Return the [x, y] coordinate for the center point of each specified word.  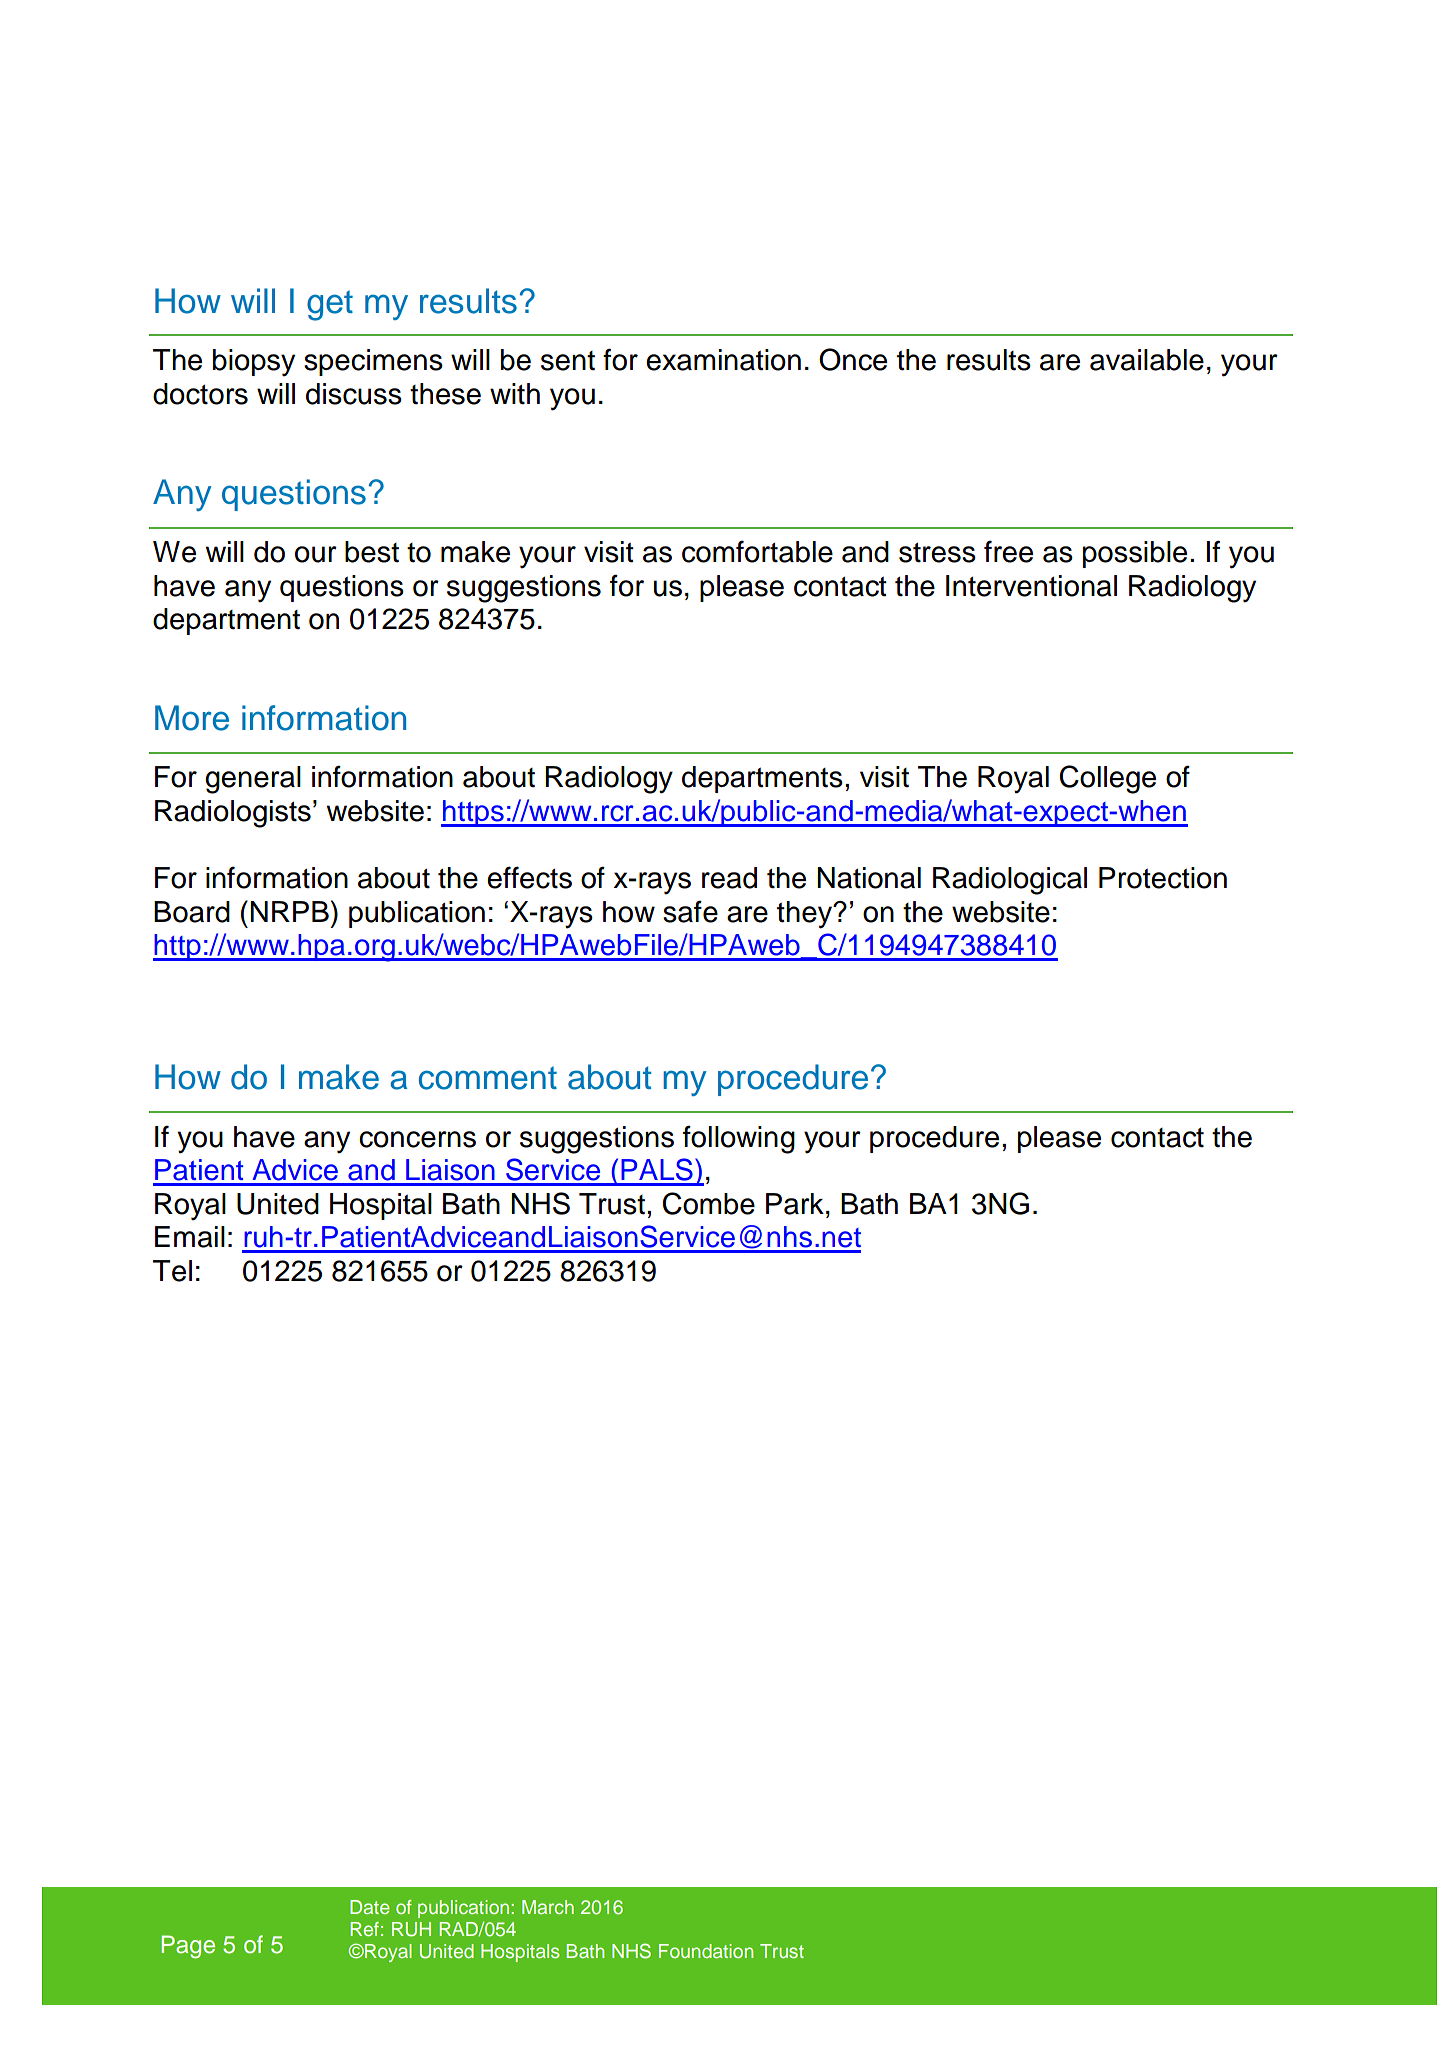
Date [370, 1907]
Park [795, 1204]
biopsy [254, 363]
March [548, 1907]
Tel [172, 1271]
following [739, 1139]
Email [190, 1237]
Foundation [706, 1951]
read [729, 878]
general [253, 780]
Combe [709, 1203]
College [1108, 779]
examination [723, 360]
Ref [364, 1929]
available [1147, 360]
